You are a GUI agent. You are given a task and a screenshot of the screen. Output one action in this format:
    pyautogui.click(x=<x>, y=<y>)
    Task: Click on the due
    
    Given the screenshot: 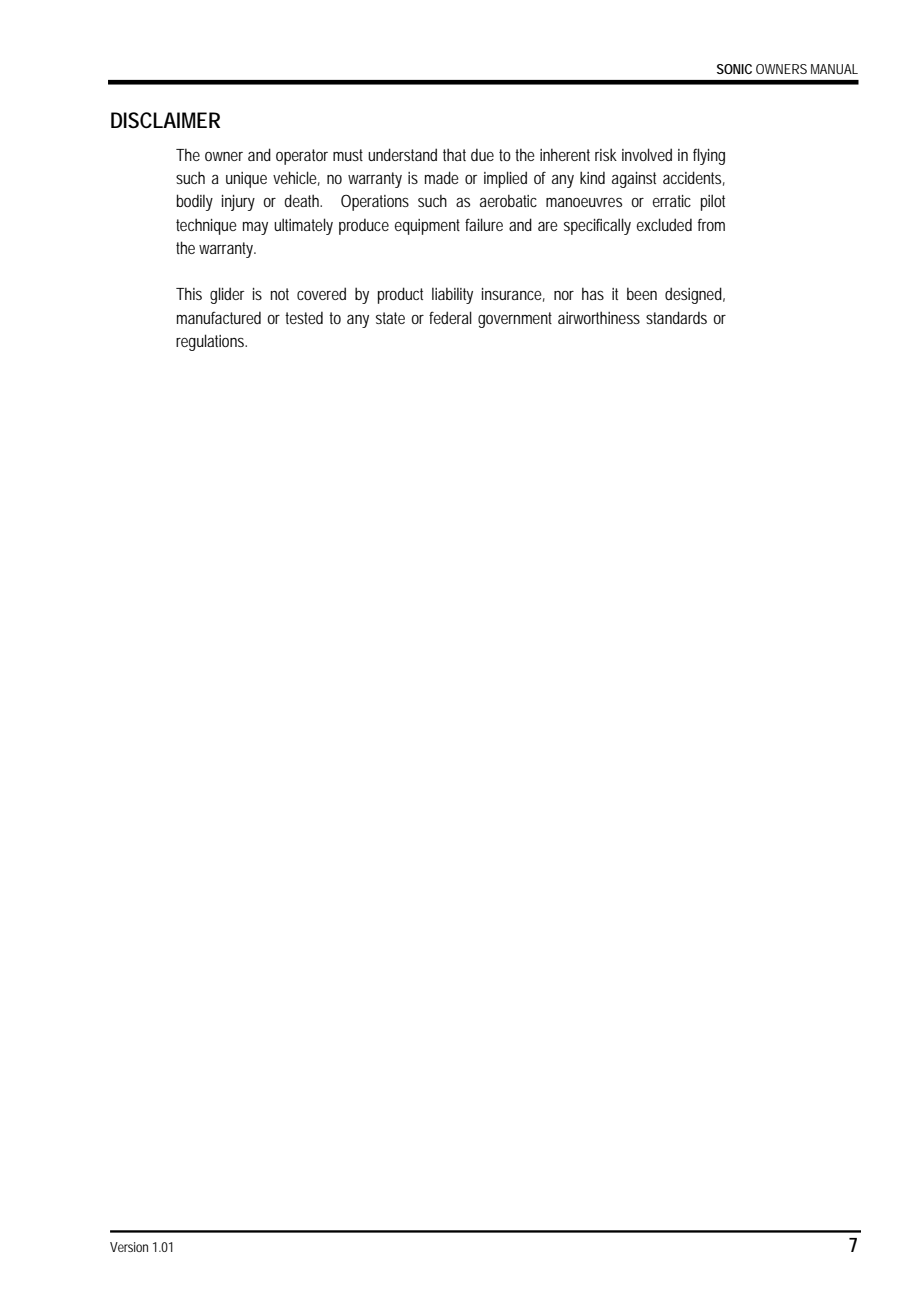 What is the action you would take?
    pyautogui.click(x=482, y=154)
